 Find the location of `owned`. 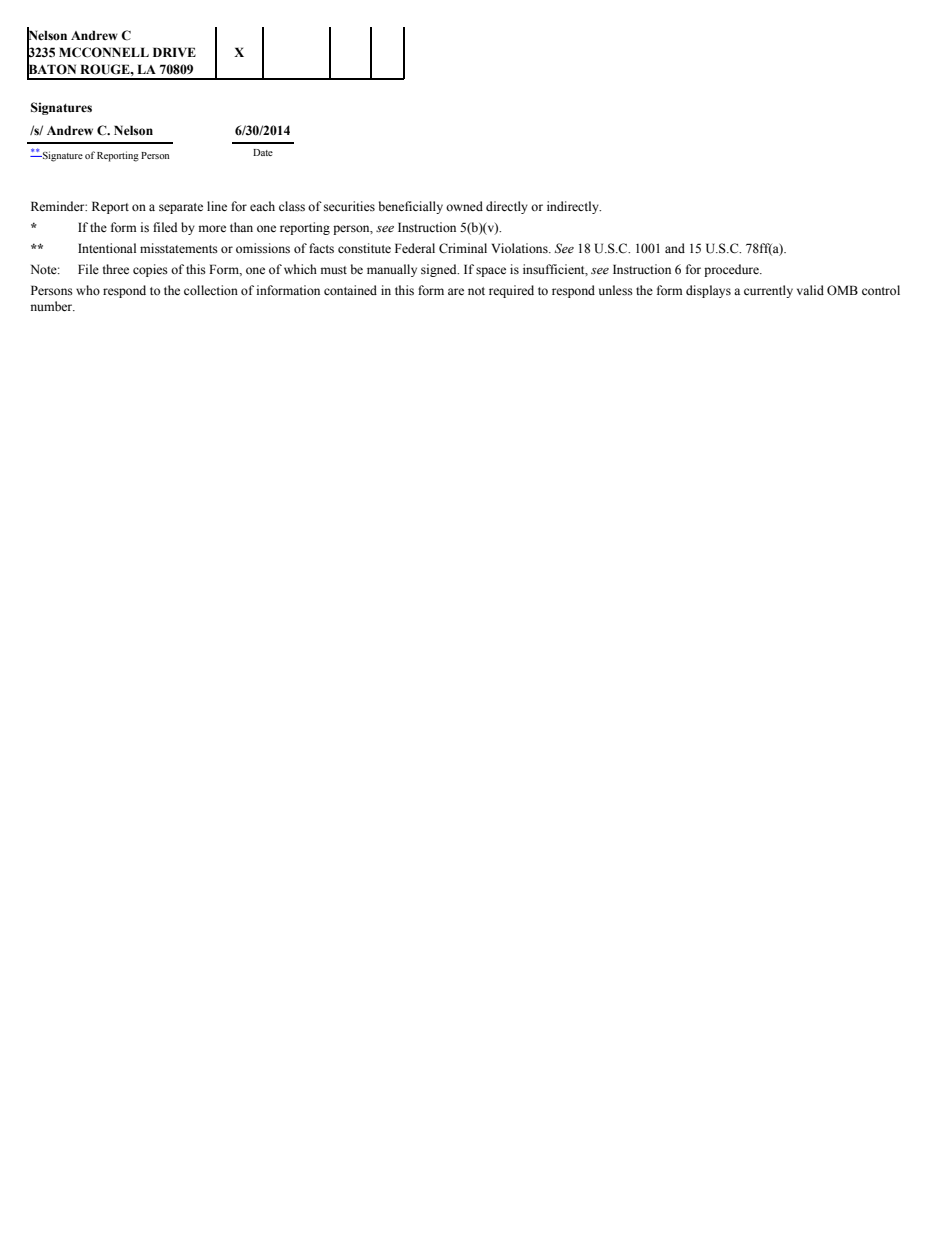

owned is located at coordinates (464, 206).
